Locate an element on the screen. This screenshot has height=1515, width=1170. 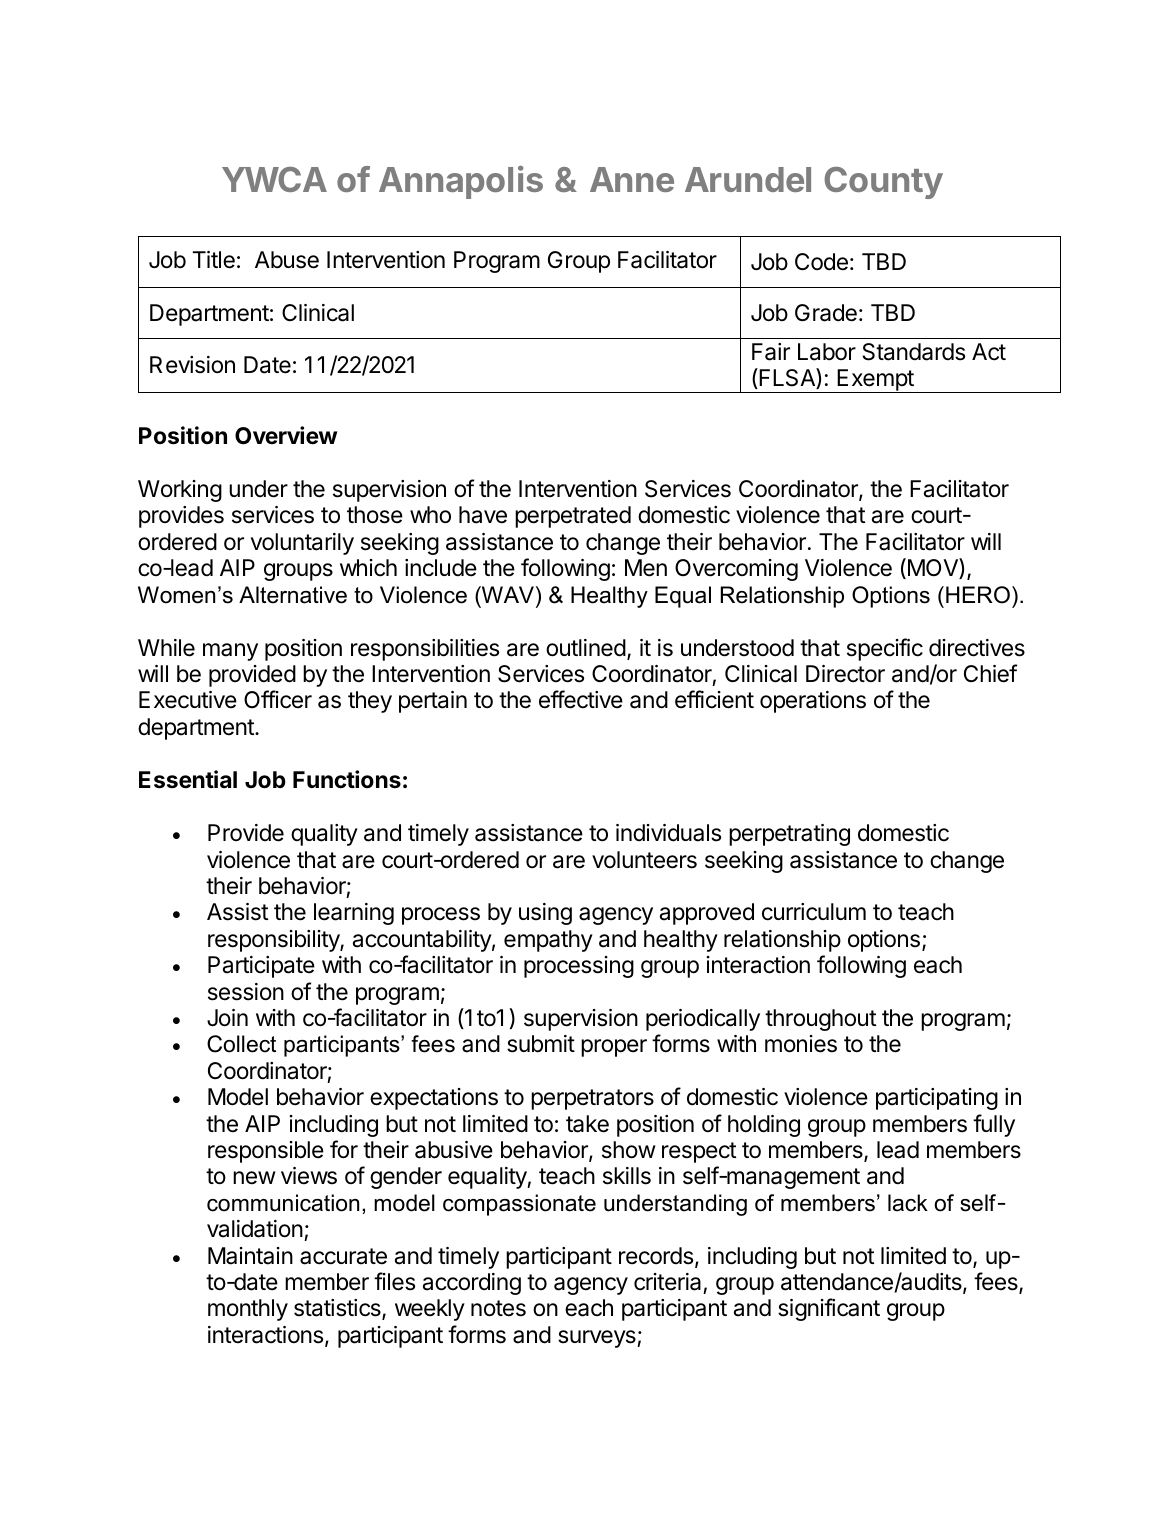
responsibility is located at coordinates (274, 941).
